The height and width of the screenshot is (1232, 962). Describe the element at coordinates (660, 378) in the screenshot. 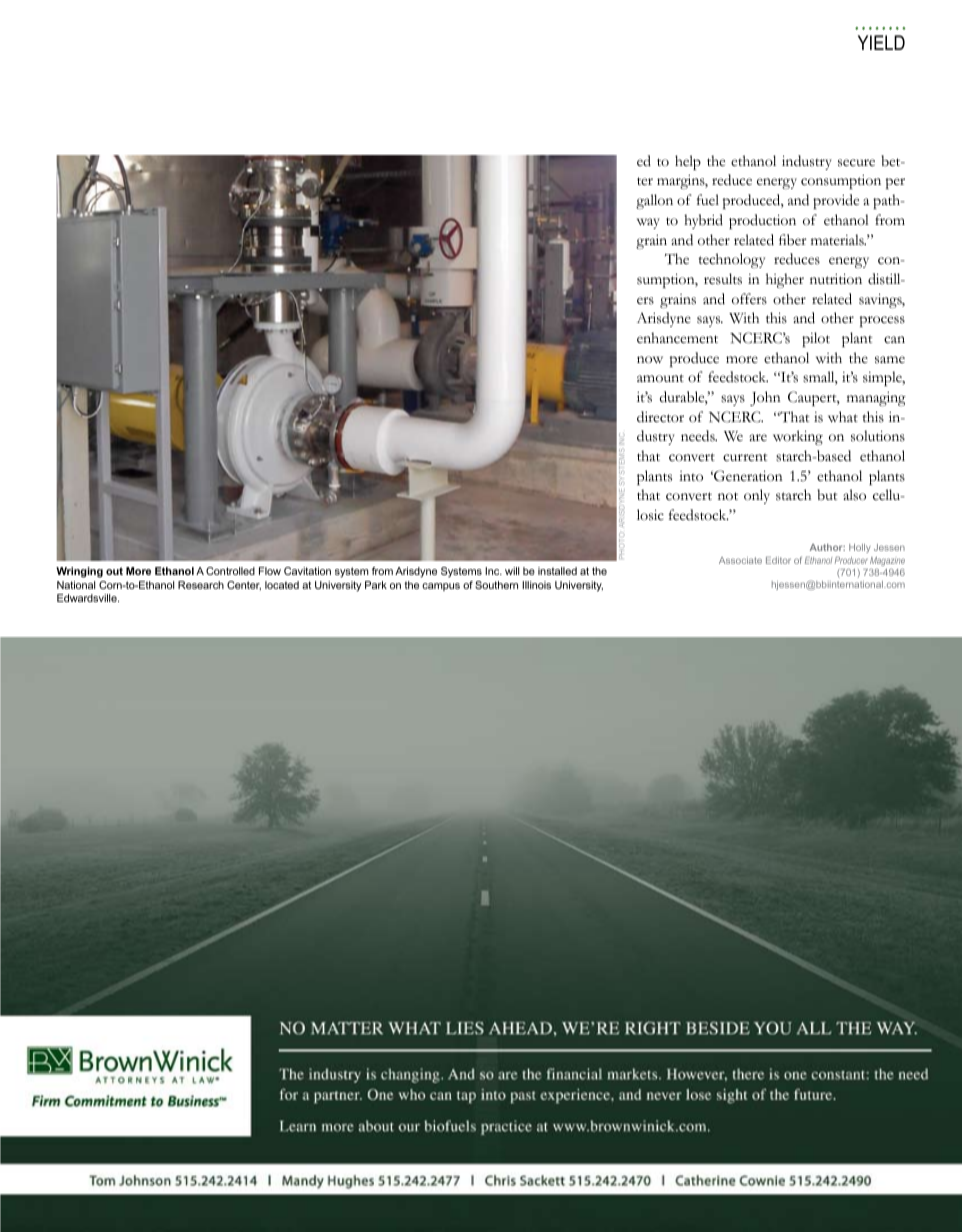

I see `amount` at that location.
